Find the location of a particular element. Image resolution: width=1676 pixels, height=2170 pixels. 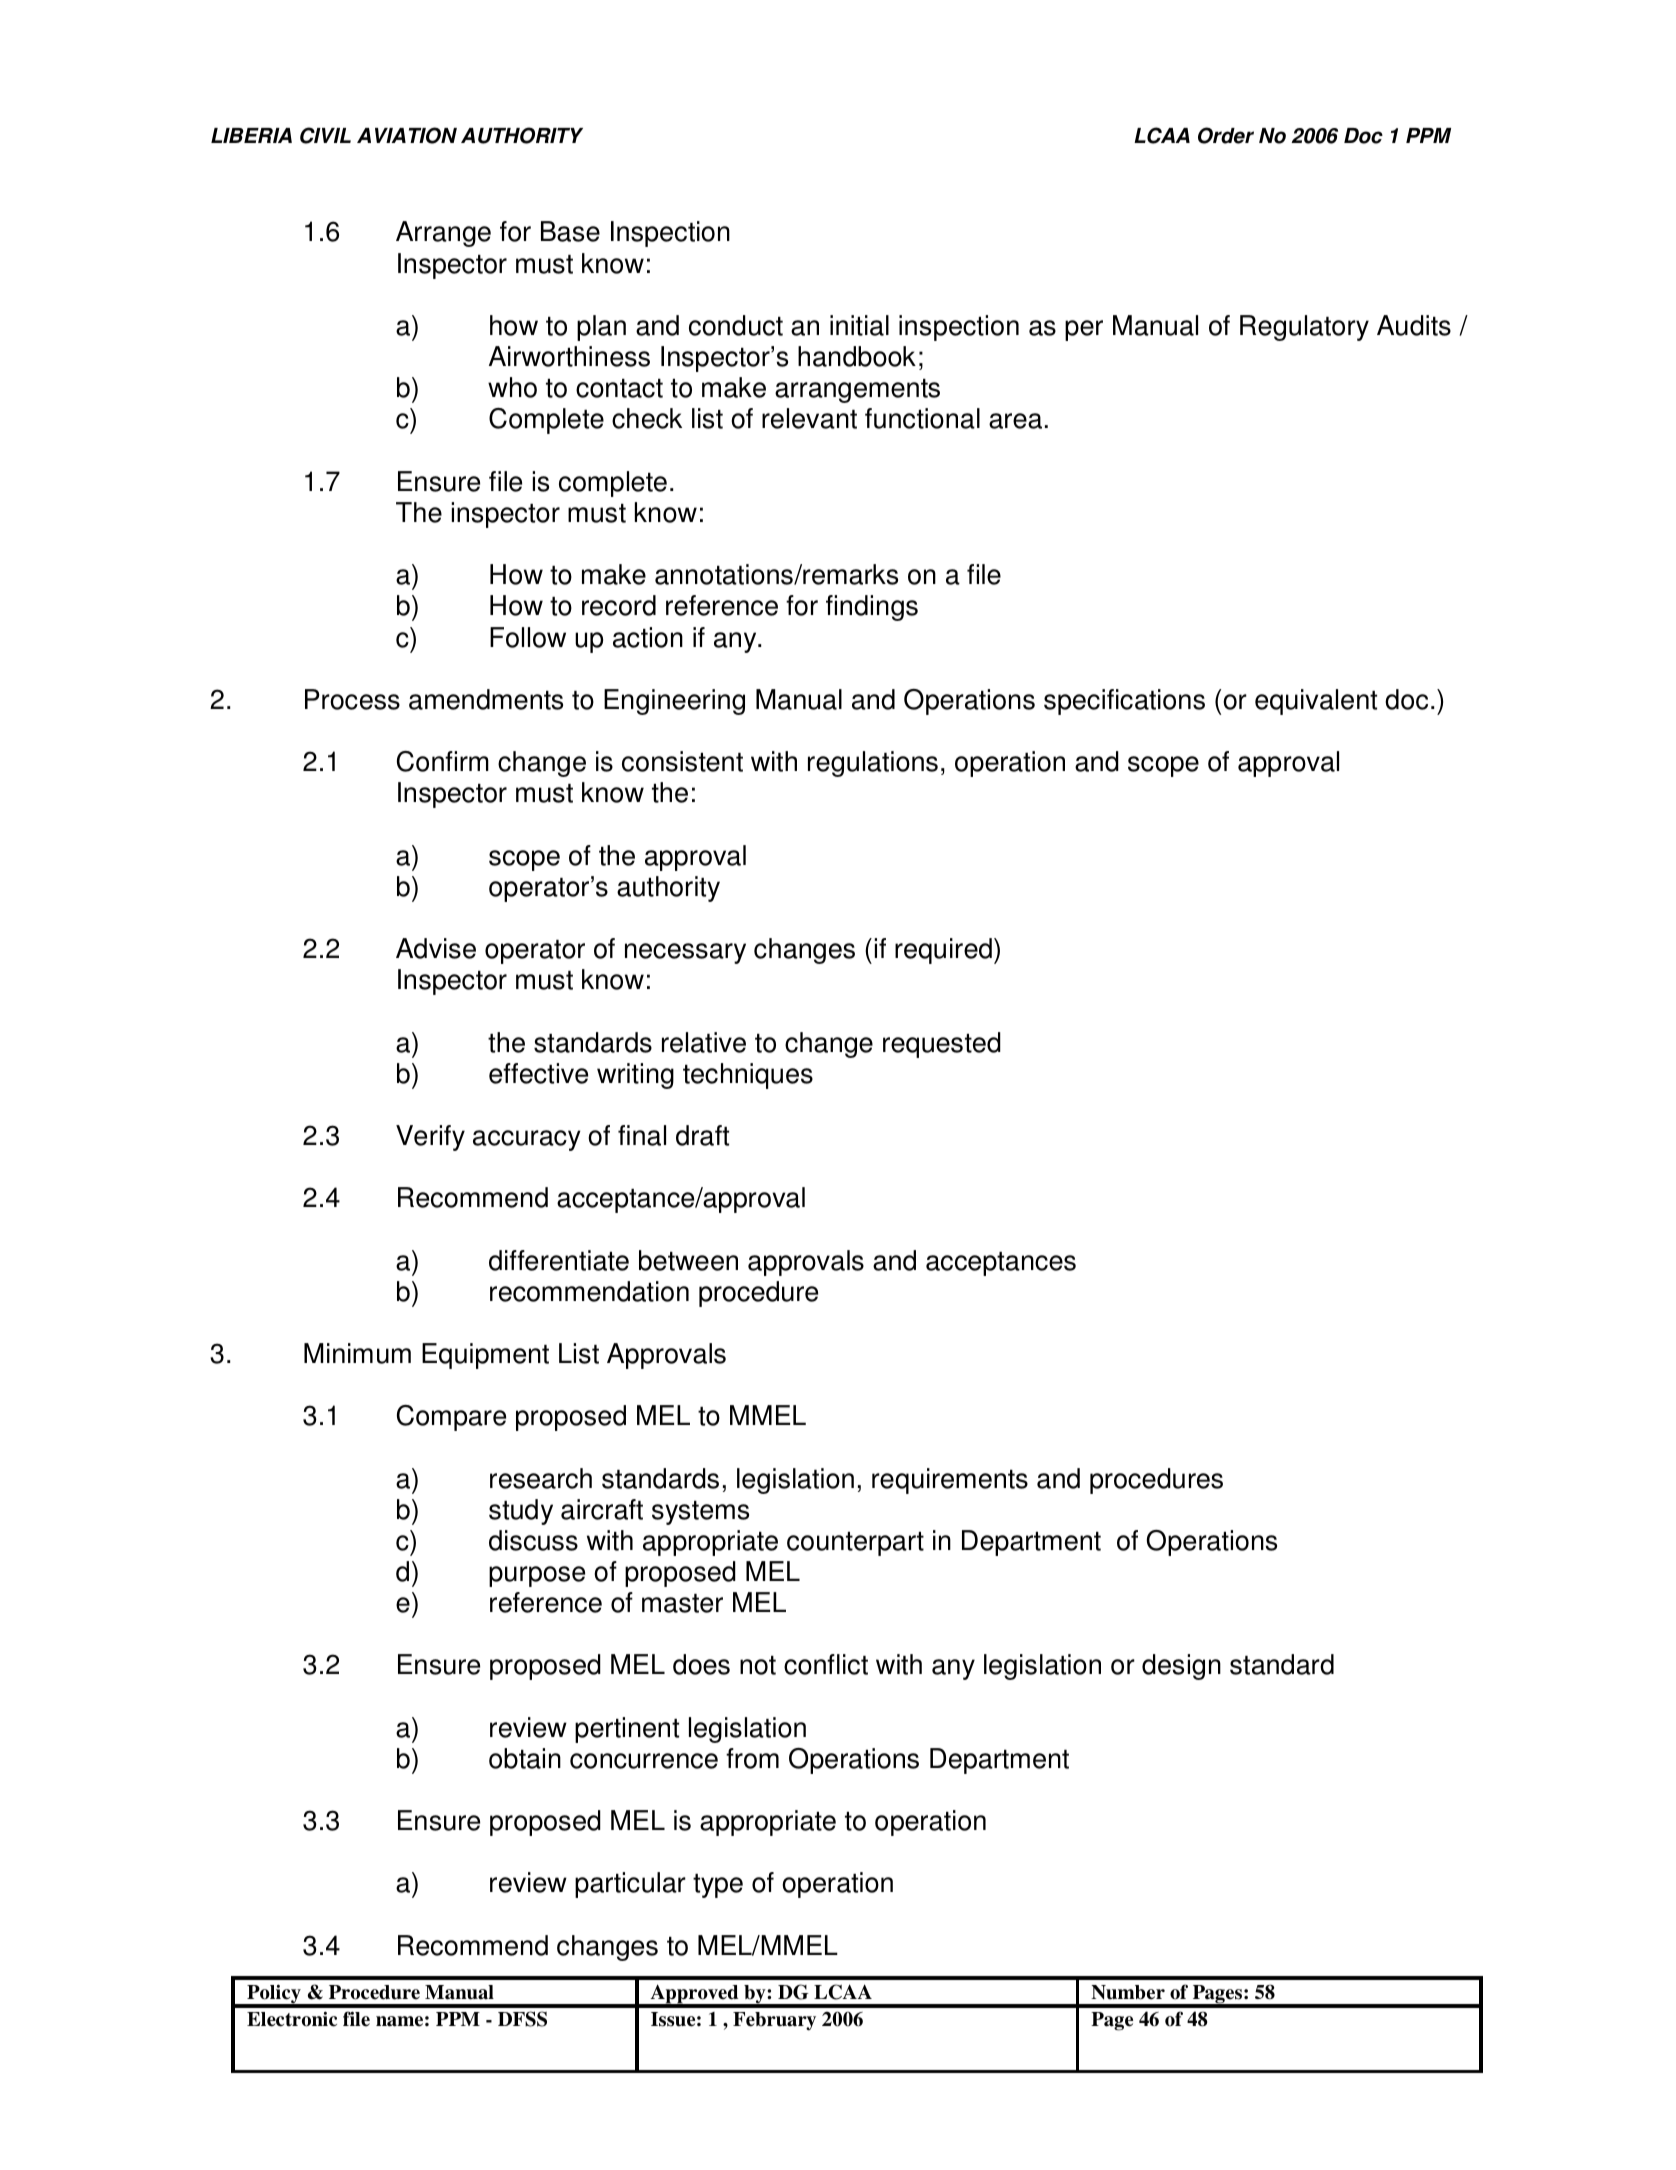

design is located at coordinates (1181, 1667).
